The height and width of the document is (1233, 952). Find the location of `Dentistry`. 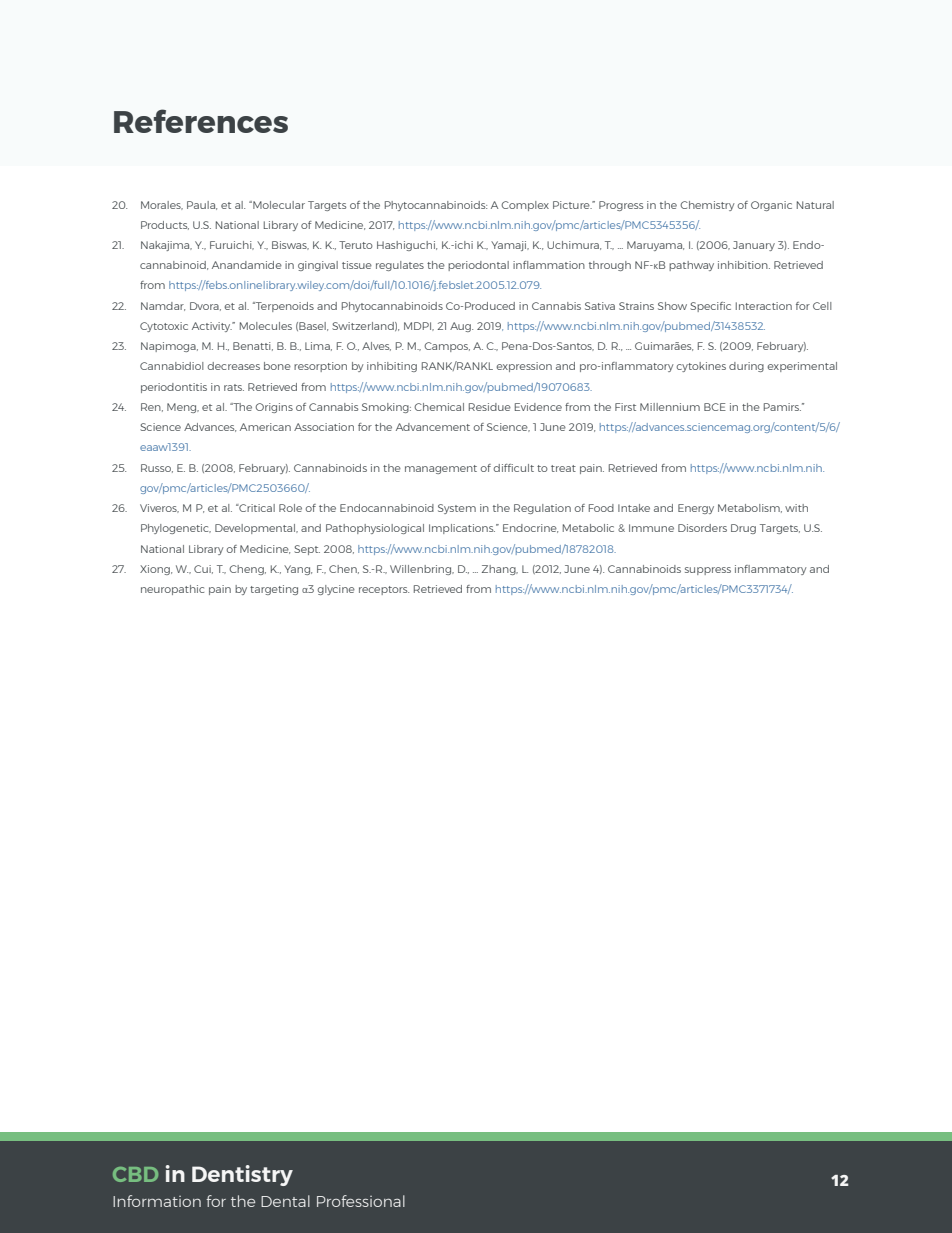

Dentistry is located at coordinates (242, 1175).
